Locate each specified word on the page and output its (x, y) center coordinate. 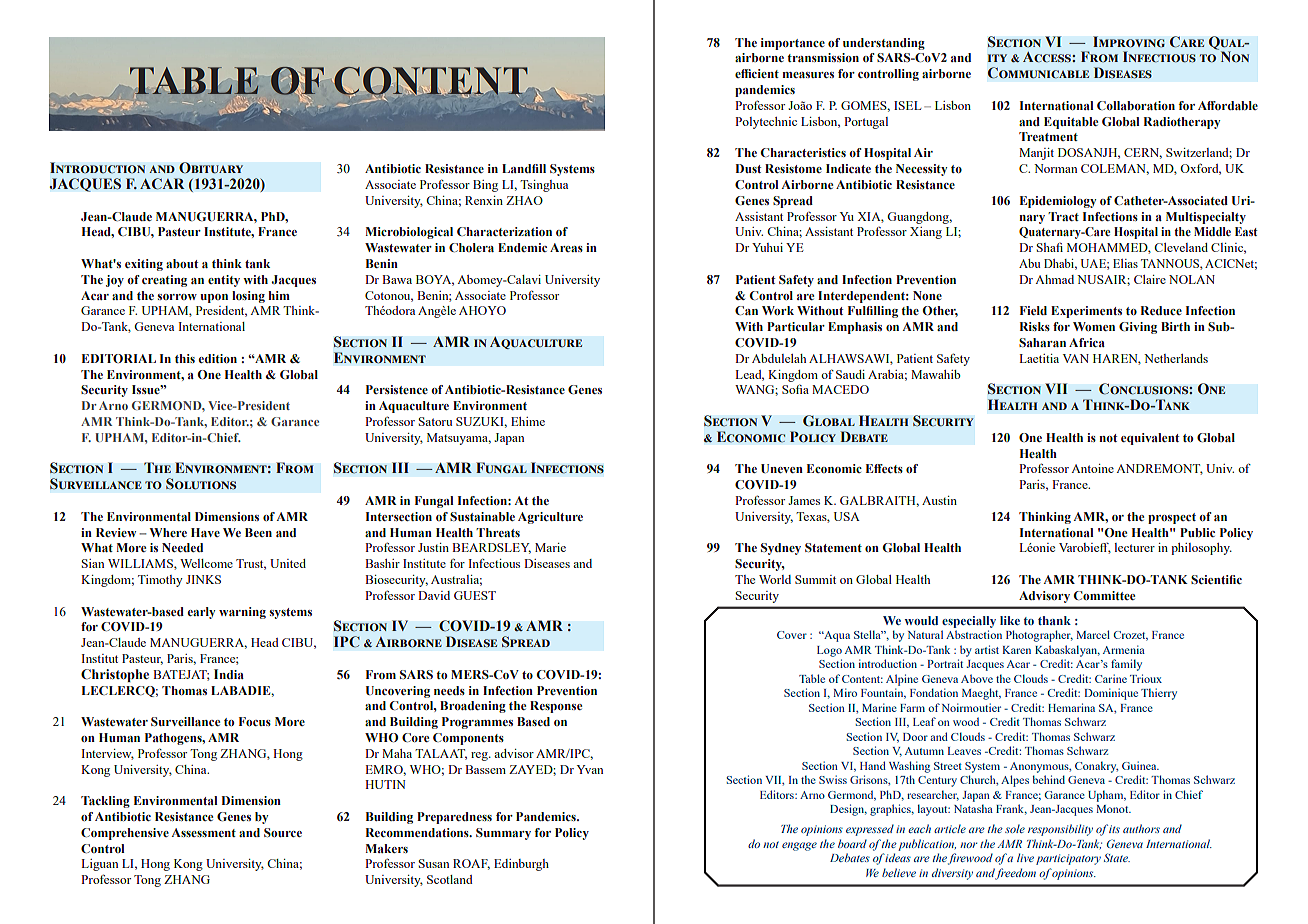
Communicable (1038, 73)
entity (224, 281)
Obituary (211, 168)
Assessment (203, 832)
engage (799, 846)
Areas (566, 247)
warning (242, 613)
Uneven (782, 468)
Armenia (1124, 649)
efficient (757, 73)
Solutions (201, 484)
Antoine (1092, 468)
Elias (1125, 263)
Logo (829, 651)
